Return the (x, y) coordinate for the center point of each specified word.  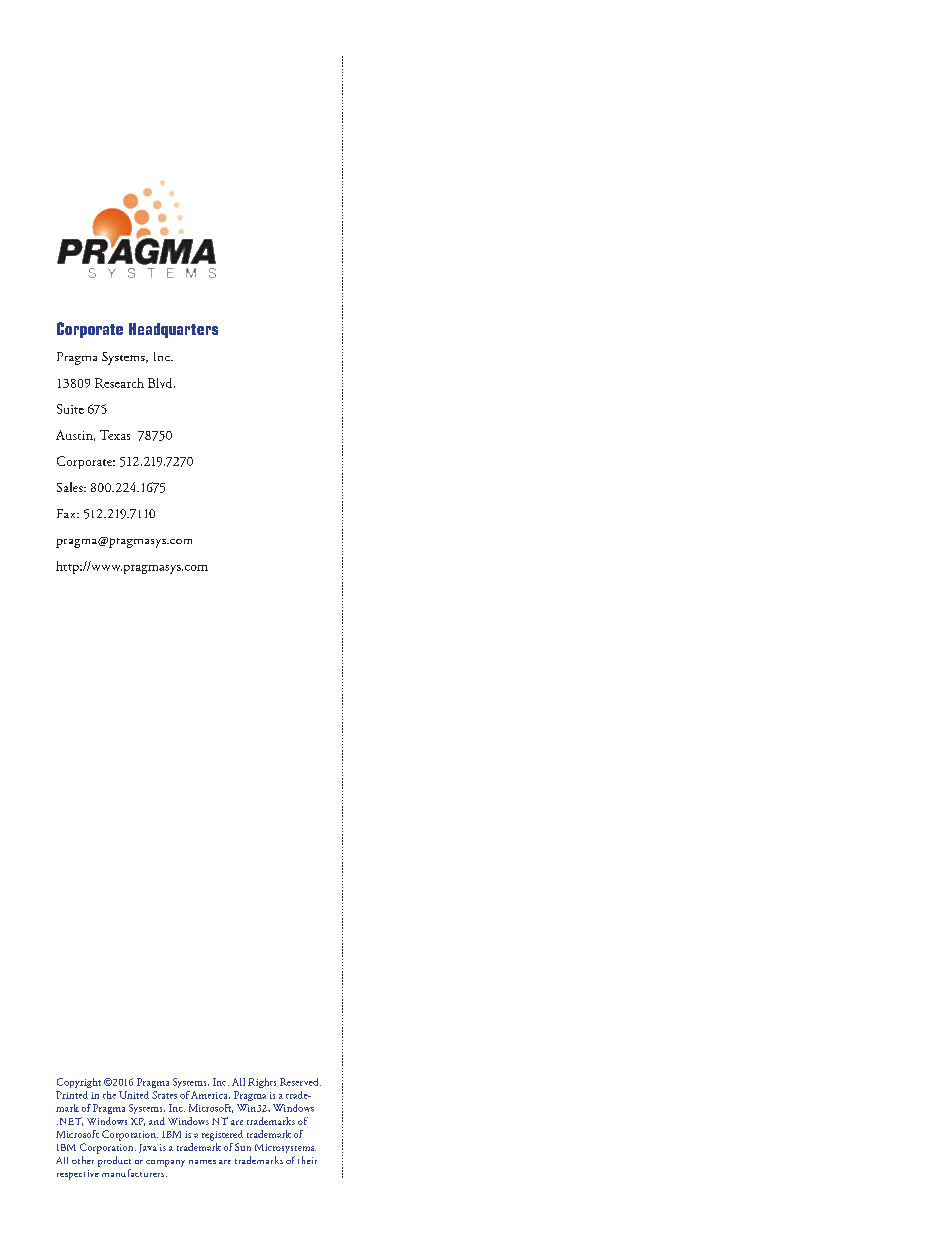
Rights (262, 1083)
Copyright (79, 1083)
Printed (72, 1095)
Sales (71, 487)
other (83, 1160)
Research (119, 383)
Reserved (300, 1082)
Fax (67, 513)
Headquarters (173, 330)
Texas (115, 435)
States (164, 1095)
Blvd (161, 383)
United (134, 1095)
